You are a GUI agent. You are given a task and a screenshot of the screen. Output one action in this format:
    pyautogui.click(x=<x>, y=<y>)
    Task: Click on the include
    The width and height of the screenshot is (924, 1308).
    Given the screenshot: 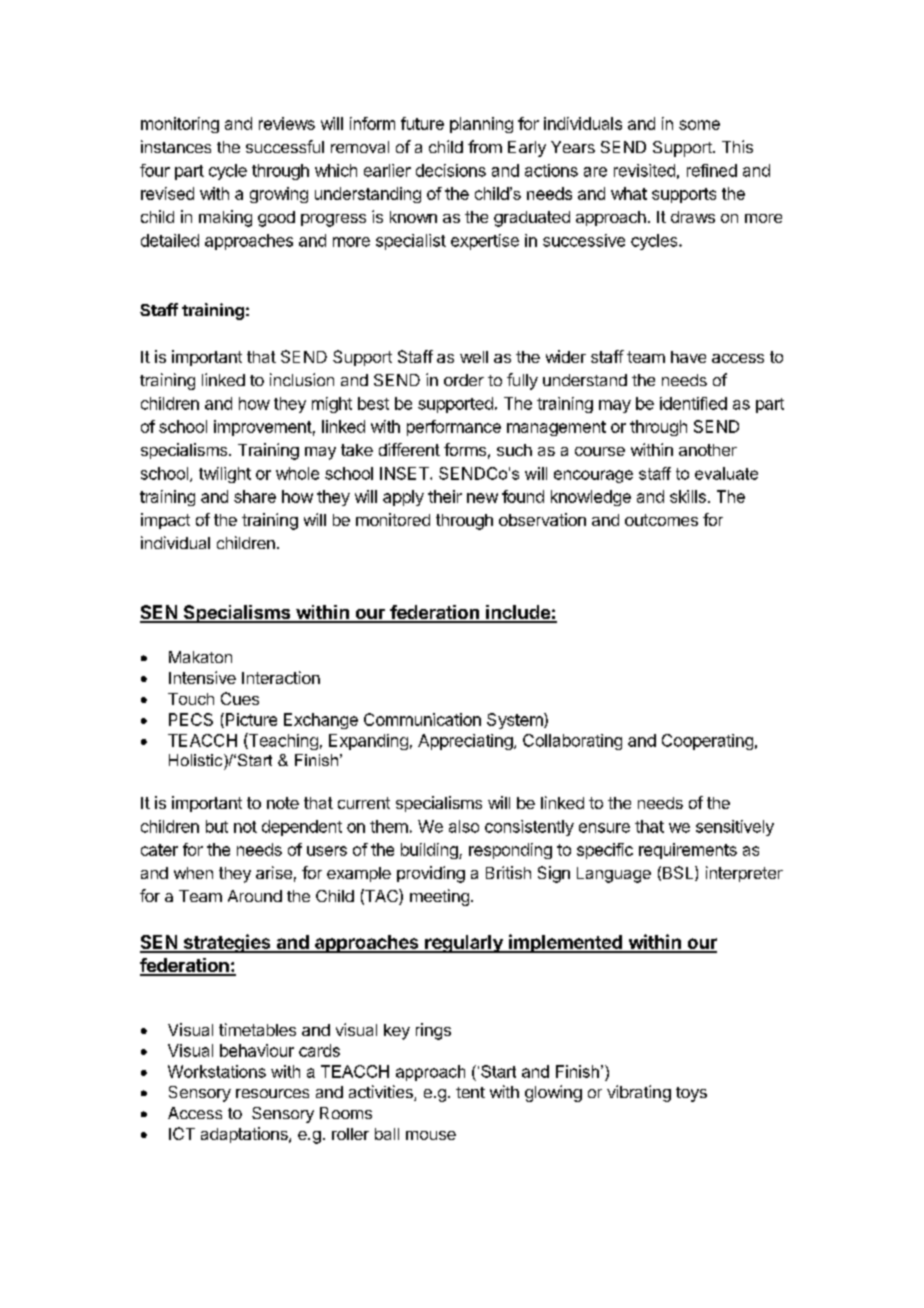 What is the action you would take?
    pyautogui.click(x=518, y=613)
